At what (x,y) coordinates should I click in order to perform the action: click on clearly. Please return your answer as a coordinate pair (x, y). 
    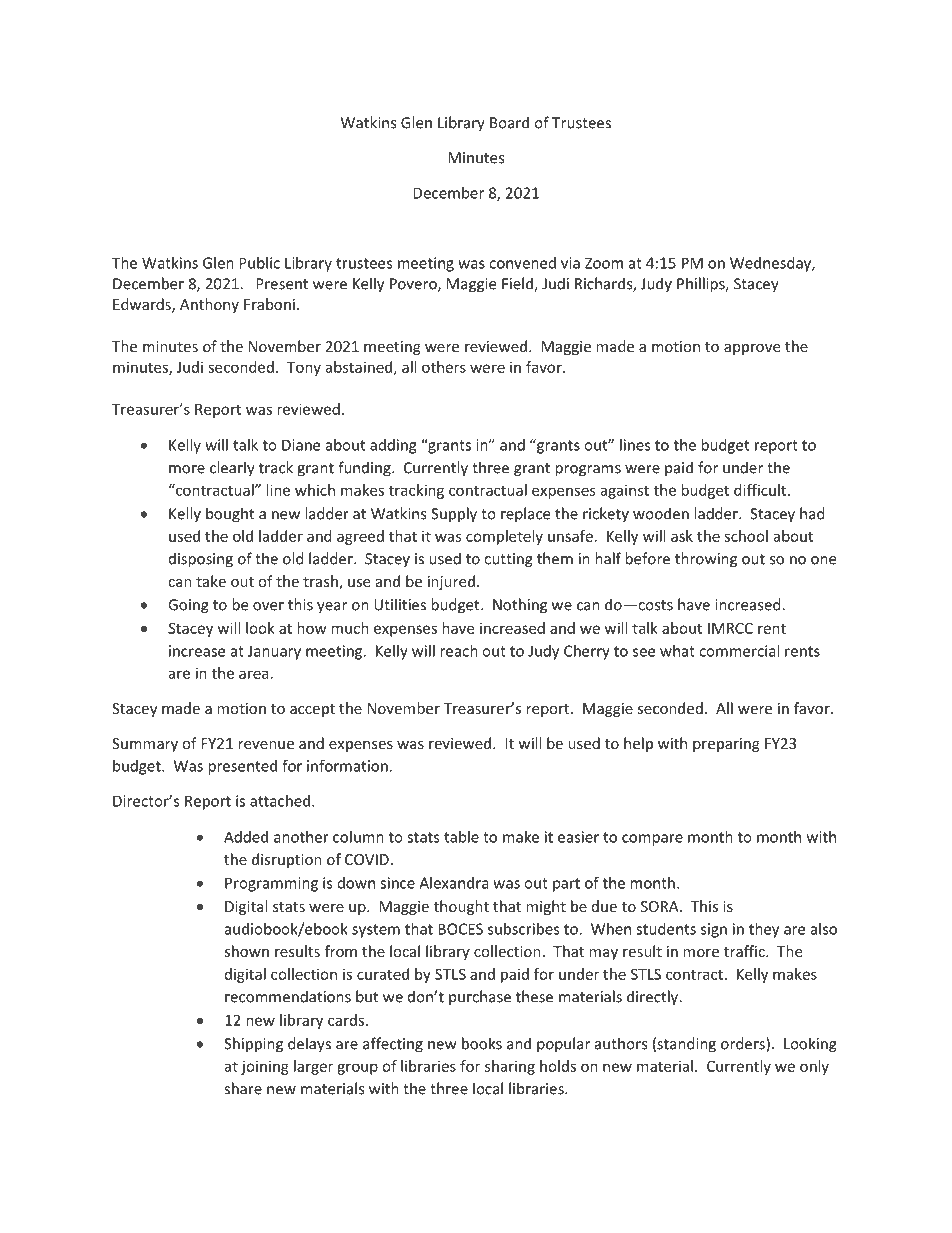
    Looking at the image, I should click on (232, 469).
